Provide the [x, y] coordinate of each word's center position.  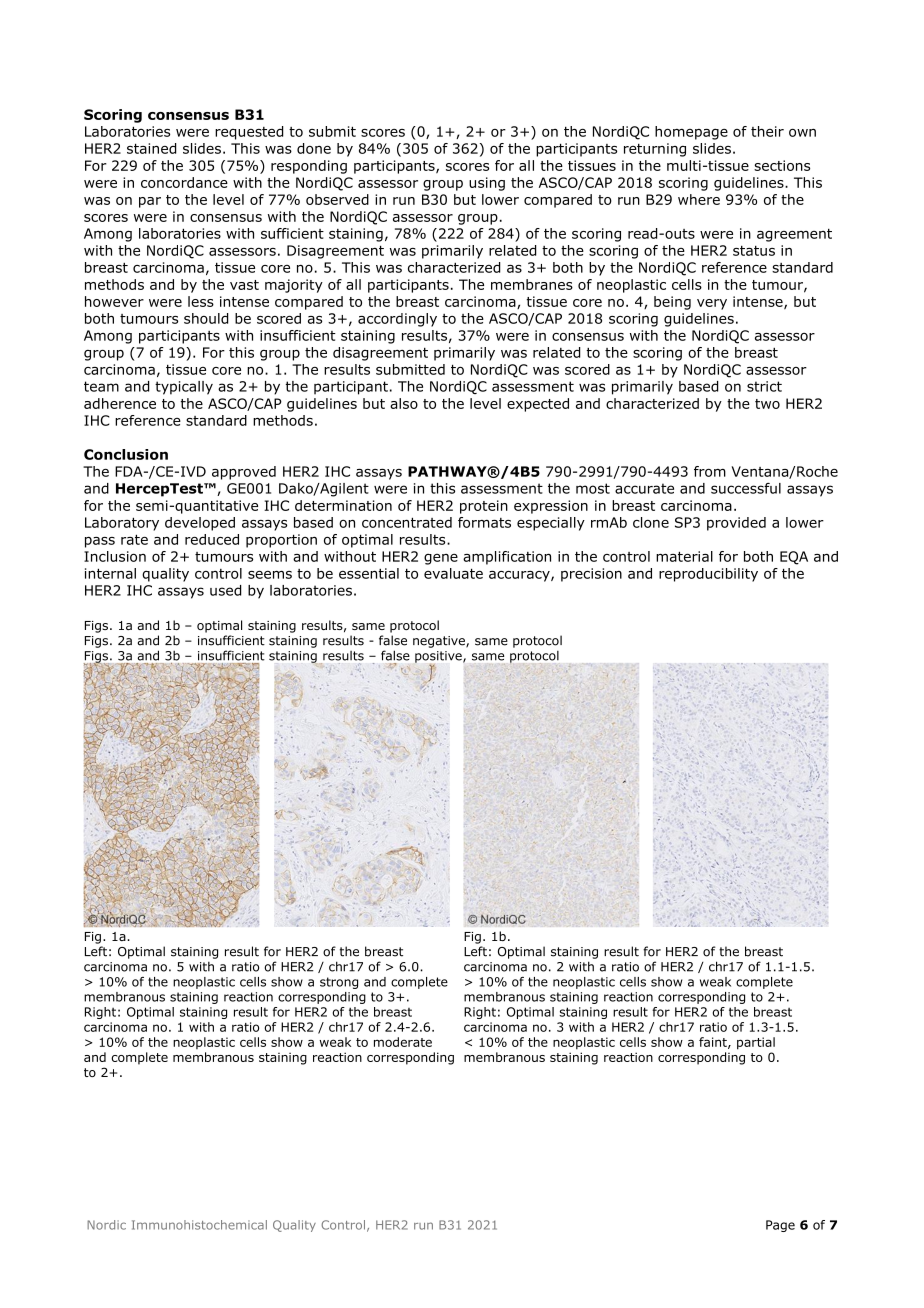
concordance [184, 182]
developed [200, 524]
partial [756, 1043]
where [699, 199]
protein [484, 507]
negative [440, 642]
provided [736, 524]
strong [339, 983]
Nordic [106, 1225]
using [487, 184]
